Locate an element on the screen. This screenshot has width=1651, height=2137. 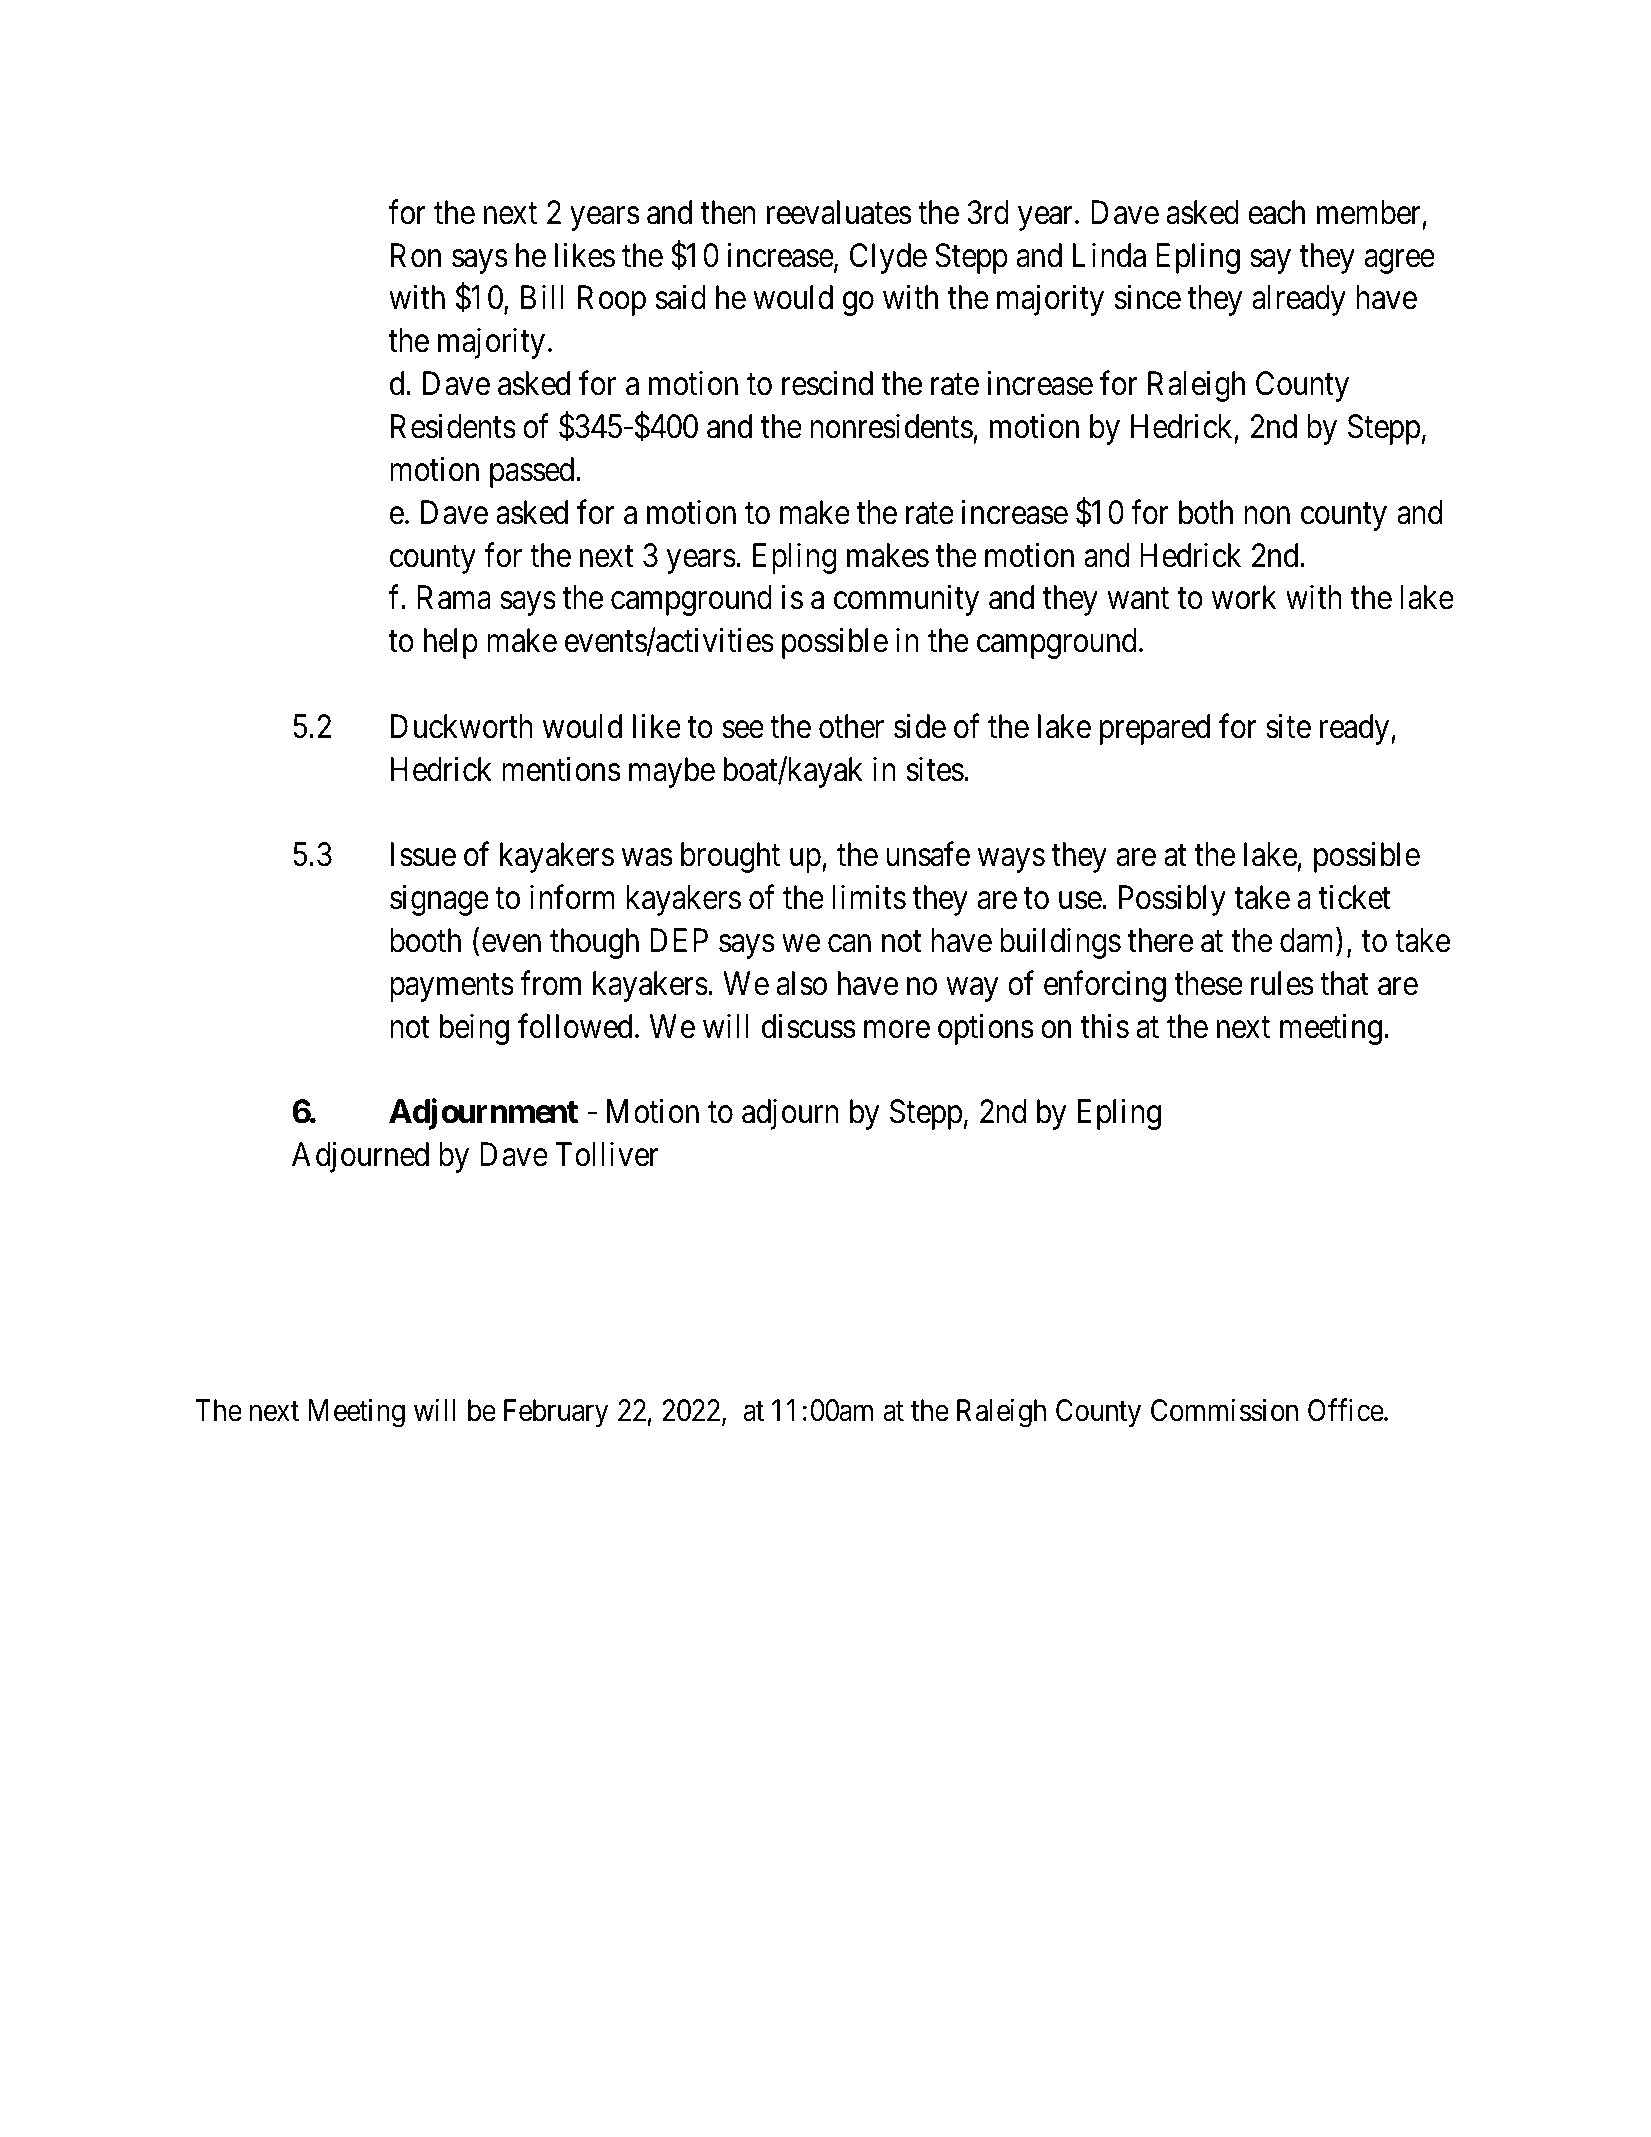
February is located at coordinates (556, 1413).
